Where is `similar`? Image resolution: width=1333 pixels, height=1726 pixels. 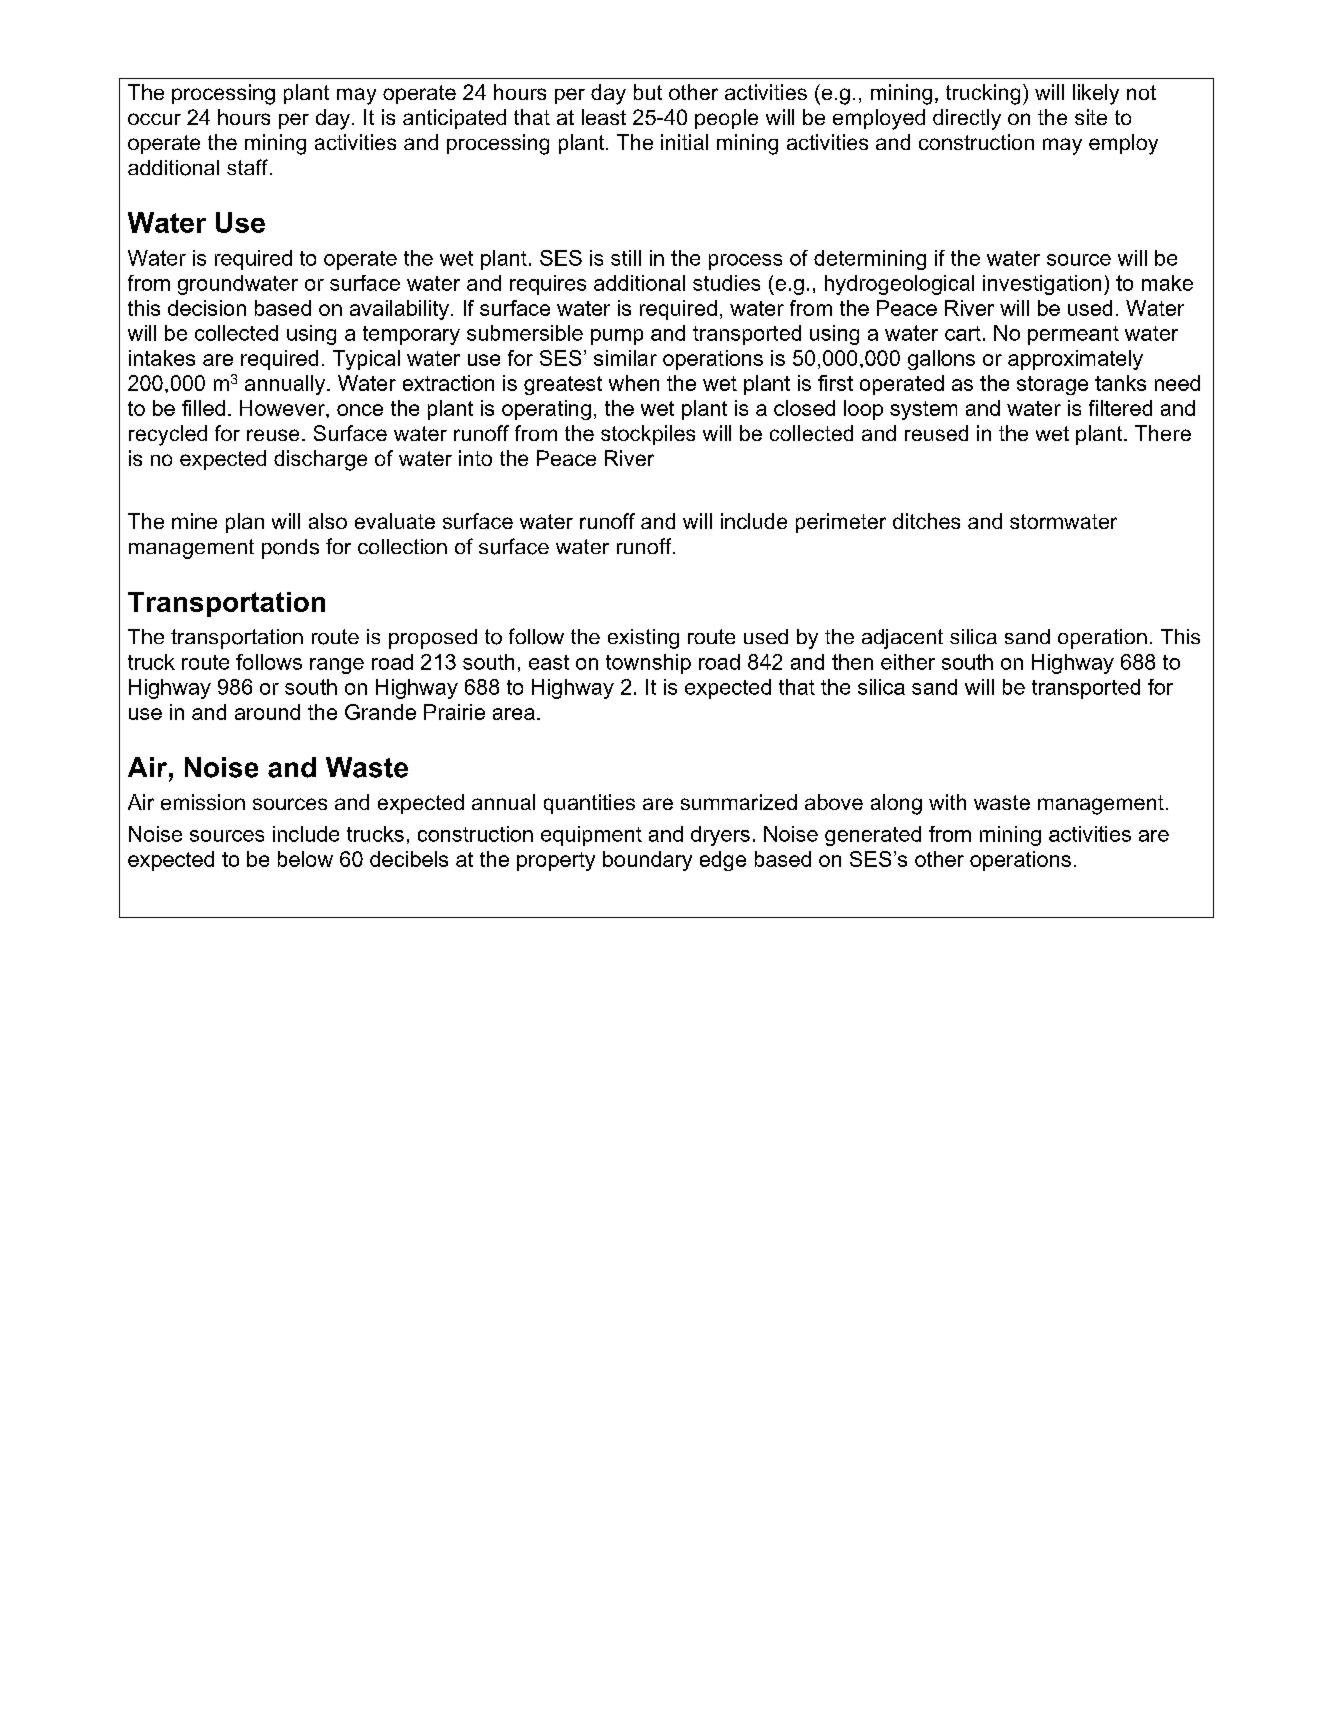
similar is located at coordinates (625, 358).
